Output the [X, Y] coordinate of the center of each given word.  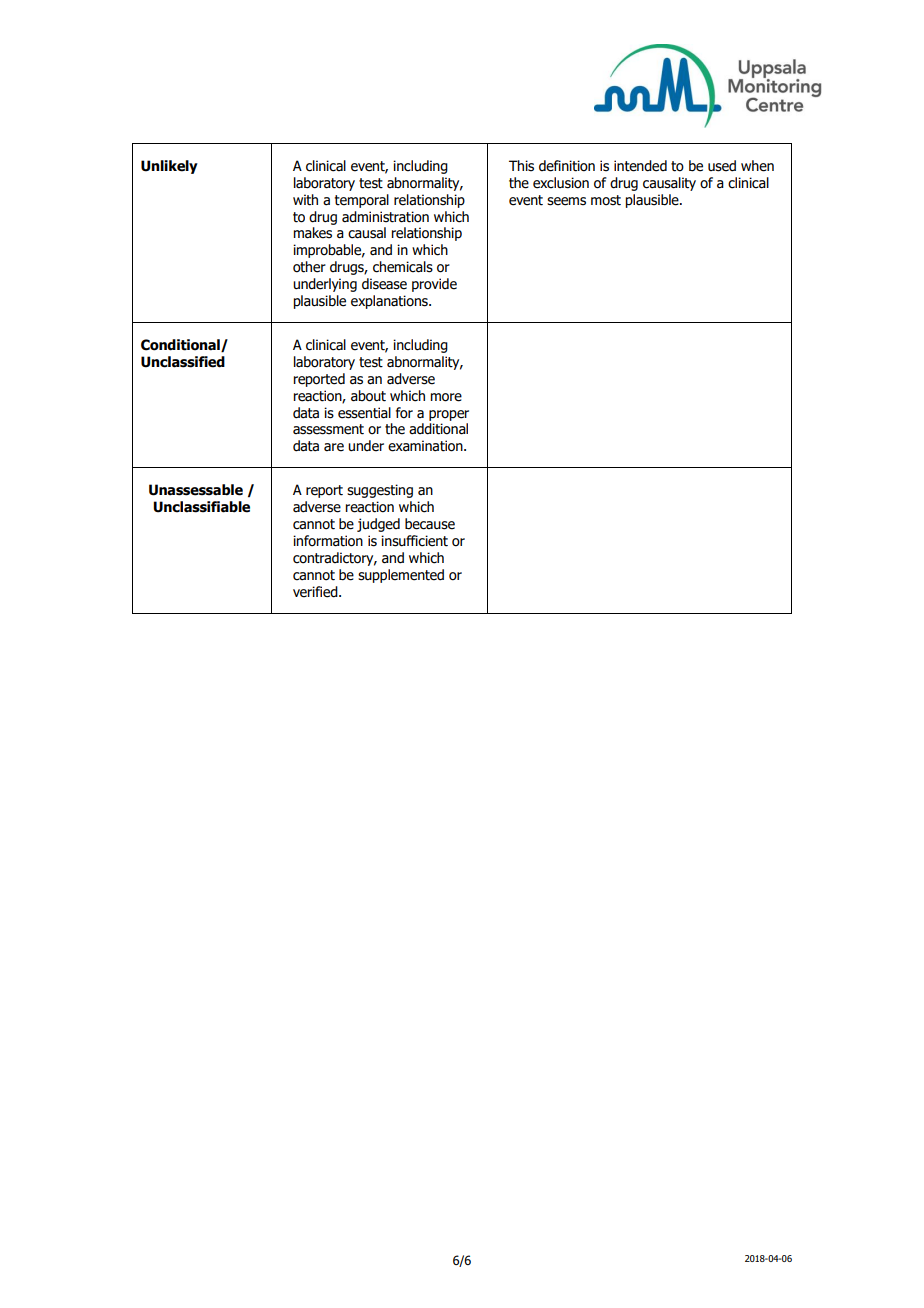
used [722, 166]
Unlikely [169, 167]
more [446, 397]
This [521, 166]
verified [316, 592]
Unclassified [183, 362]
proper [449, 415]
